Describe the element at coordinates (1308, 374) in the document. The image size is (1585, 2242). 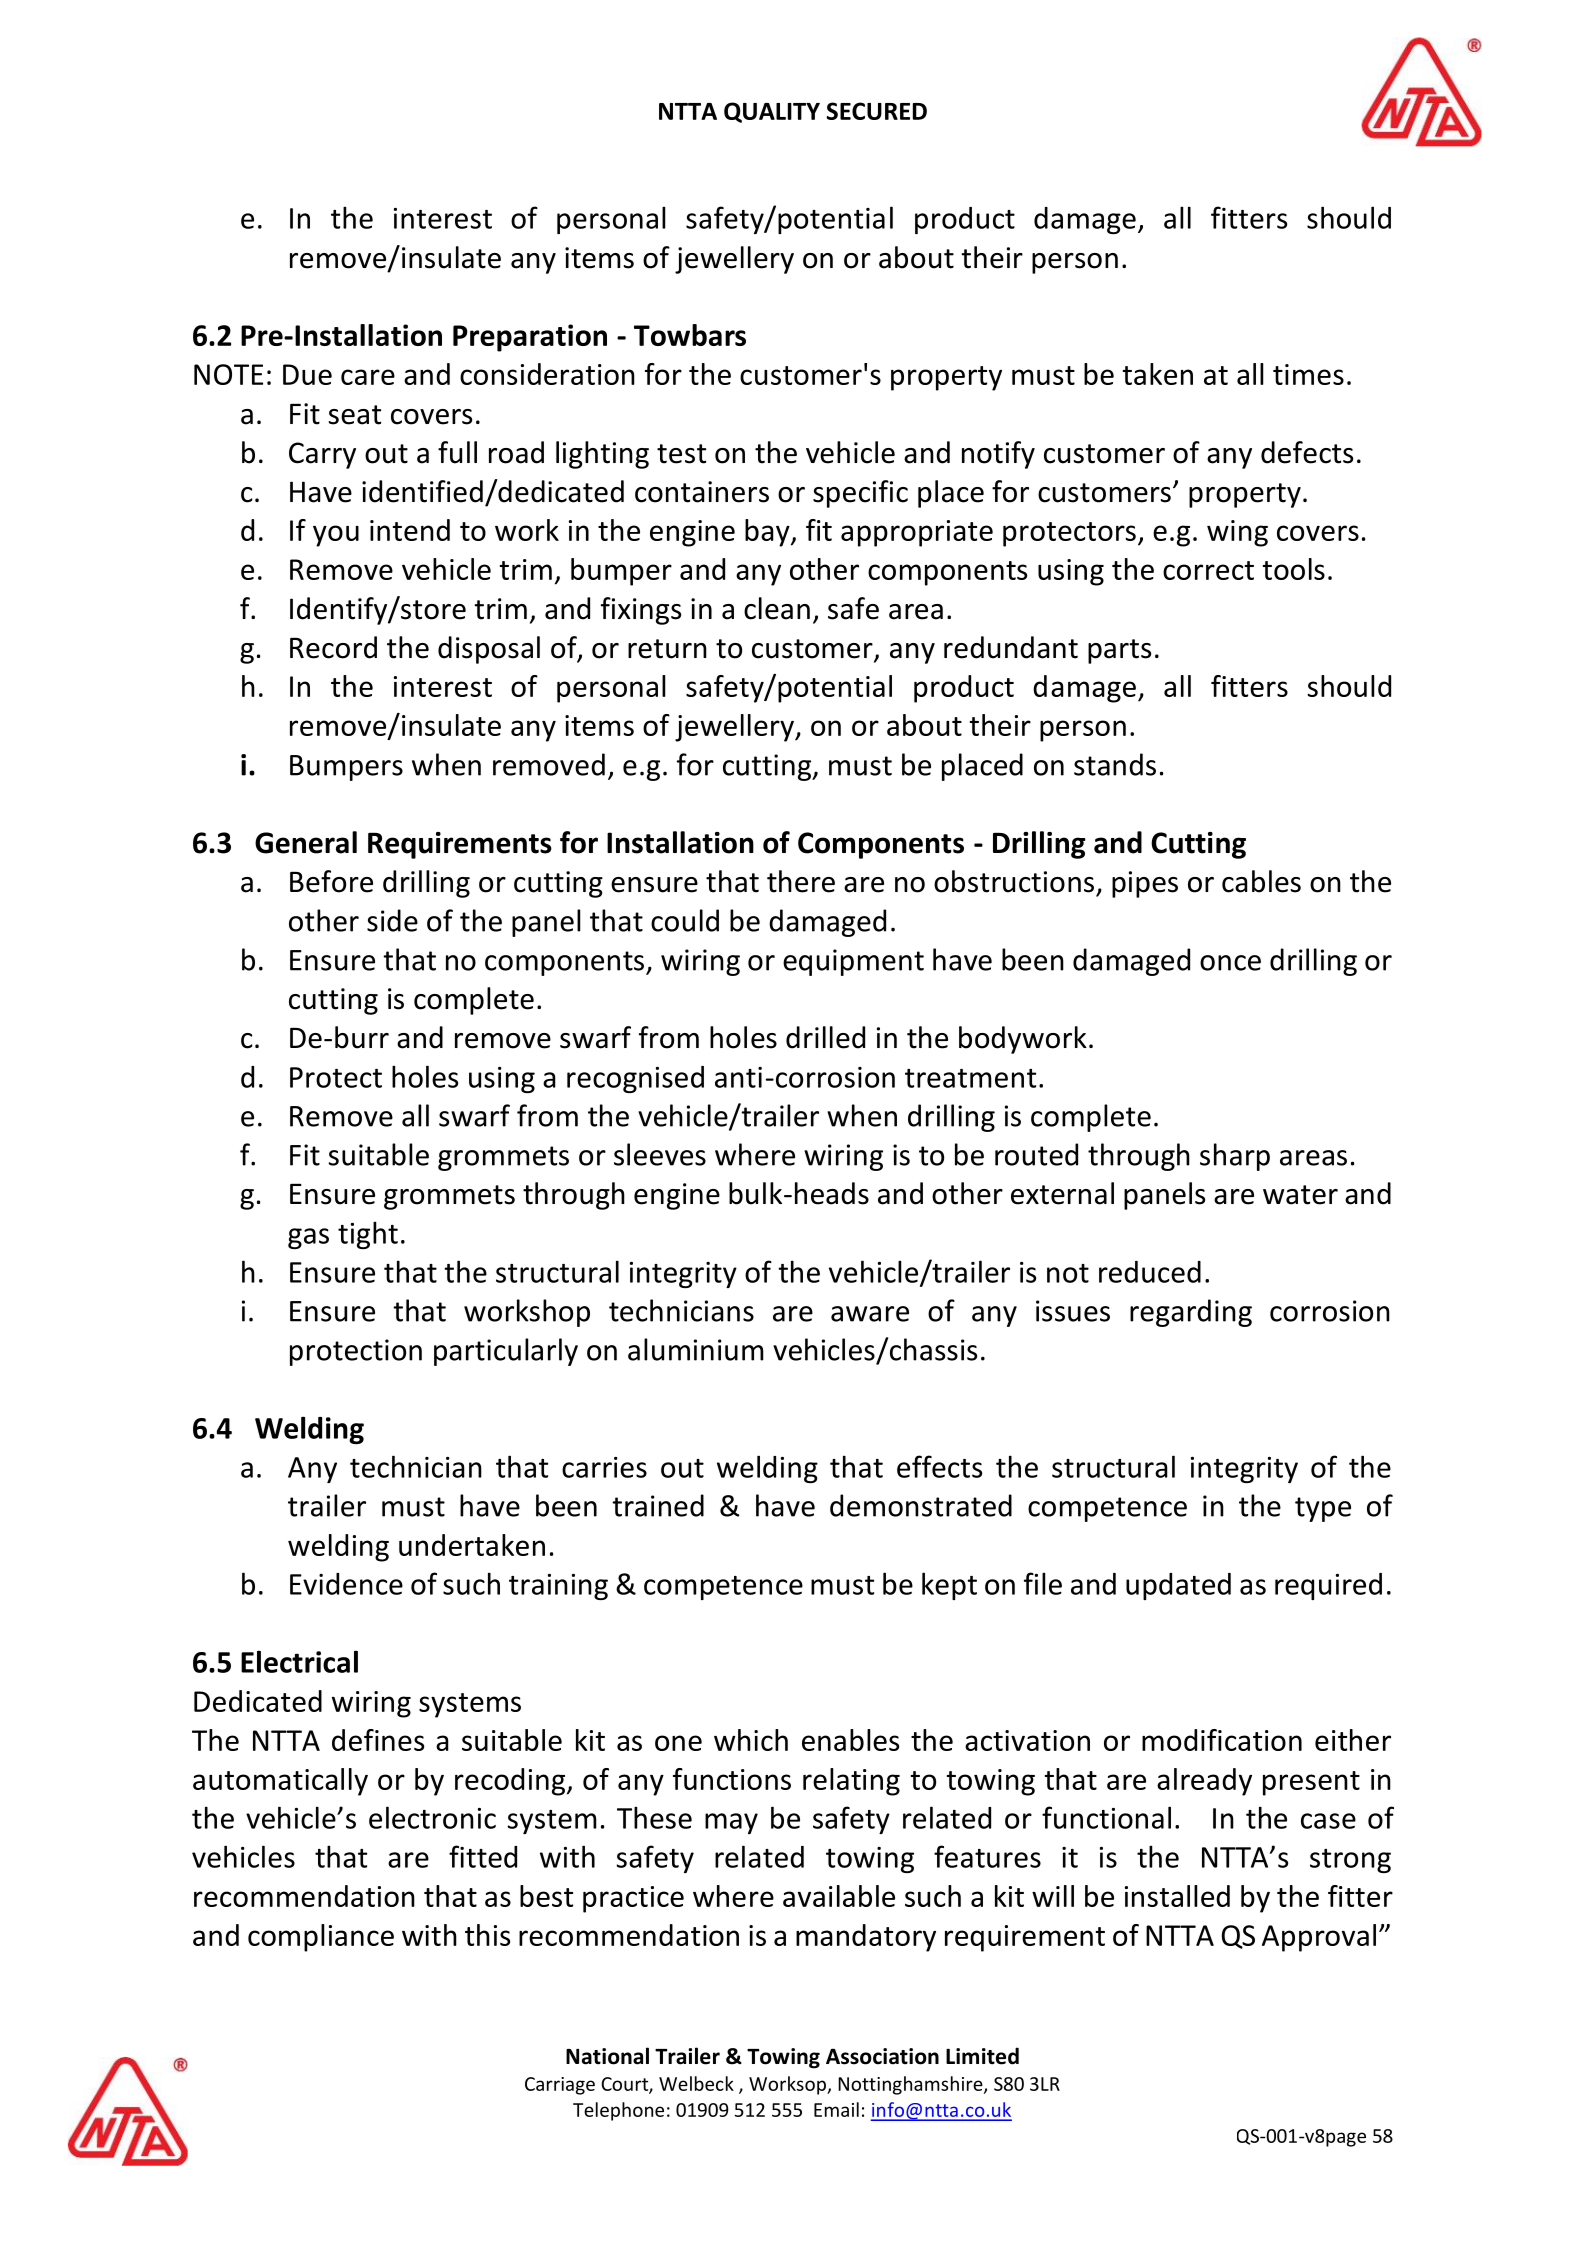
I see `times` at that location.
